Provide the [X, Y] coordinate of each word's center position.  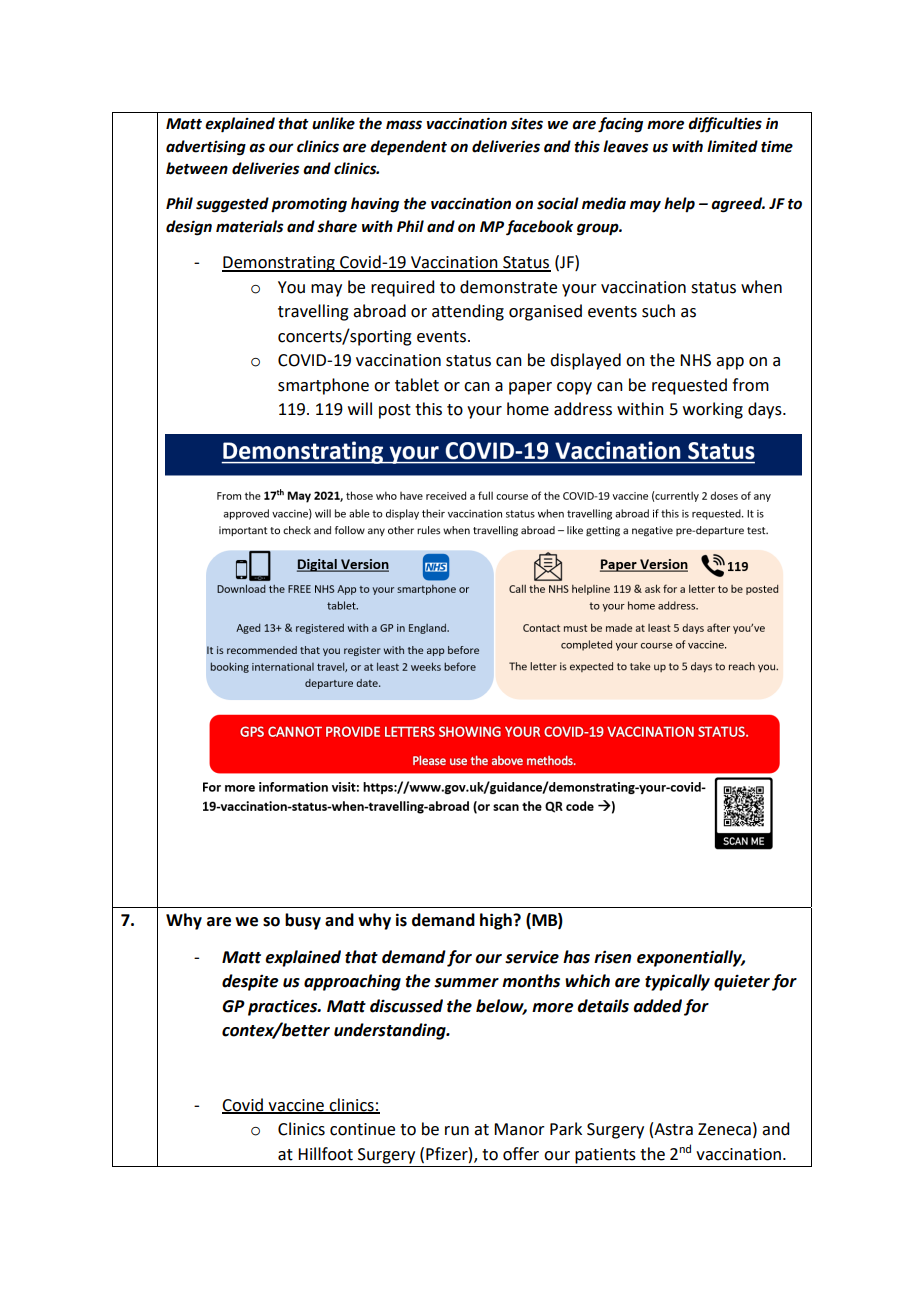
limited [732, 146]
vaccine [296, 1106]
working [713, 410]
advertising [206, 148]
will [360, 408]
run [457, 1131]
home [528, 409]
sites [527, 123]
